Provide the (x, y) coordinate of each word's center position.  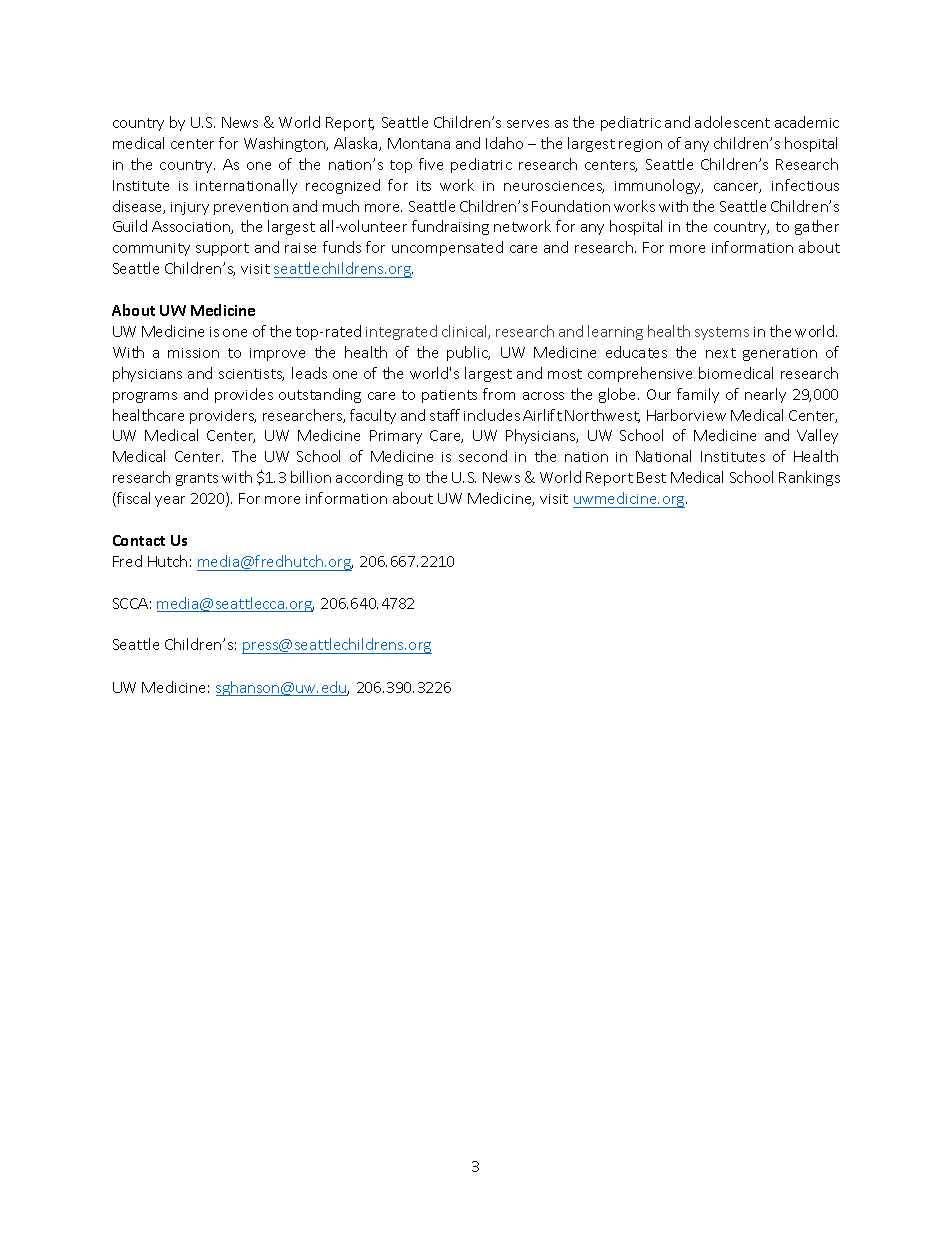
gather (817, 227)
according (369, 478)
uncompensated (447, 248)
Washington (286, 144)
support (222, 249)
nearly (765, 395)
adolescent (732, 122)
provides (244, 395)
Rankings (809, 478)
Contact (139, 540)
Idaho (504, 143)
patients (449, 396)
